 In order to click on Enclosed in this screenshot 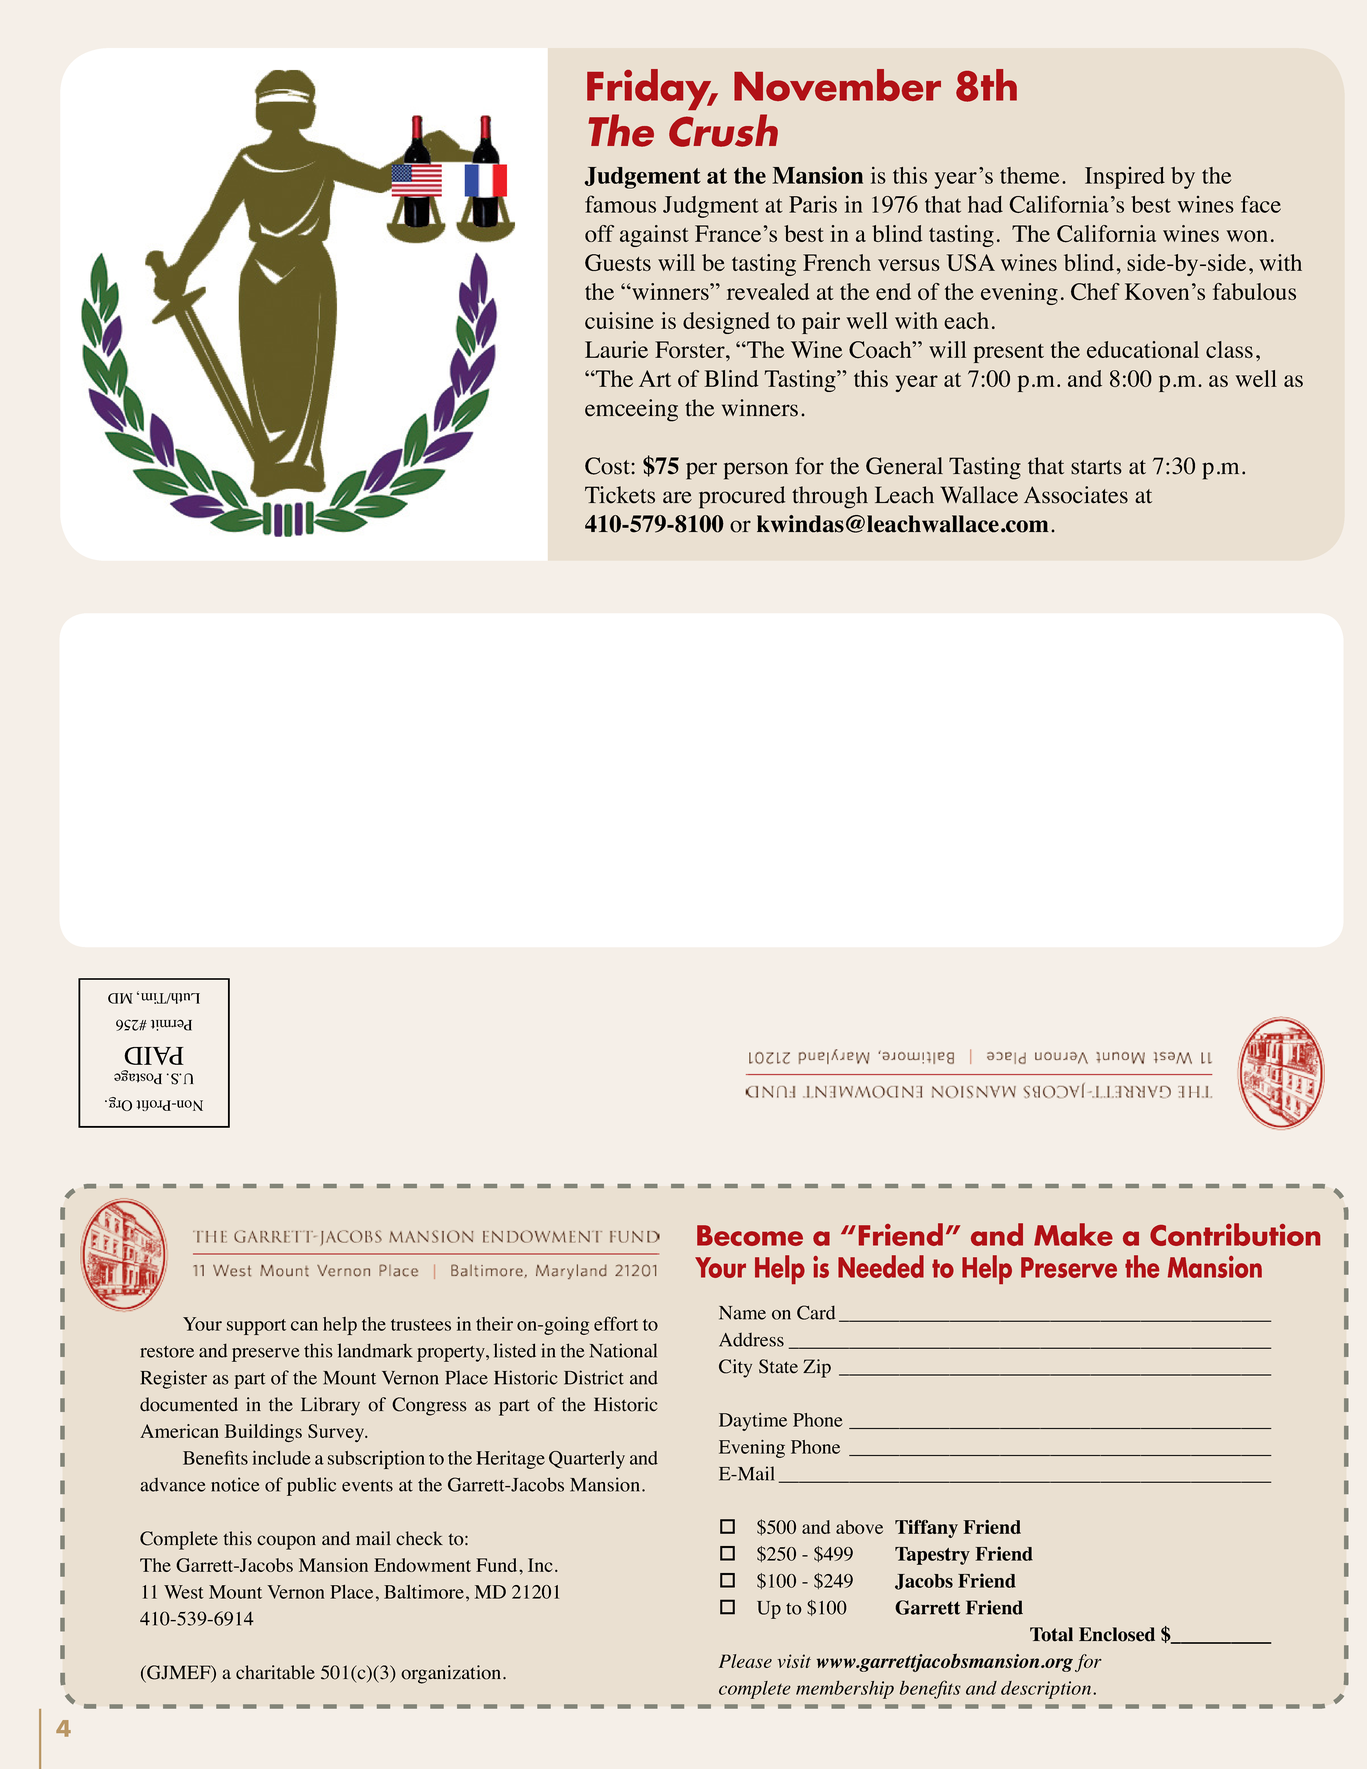, I will do `click(1117, 1634)`.
